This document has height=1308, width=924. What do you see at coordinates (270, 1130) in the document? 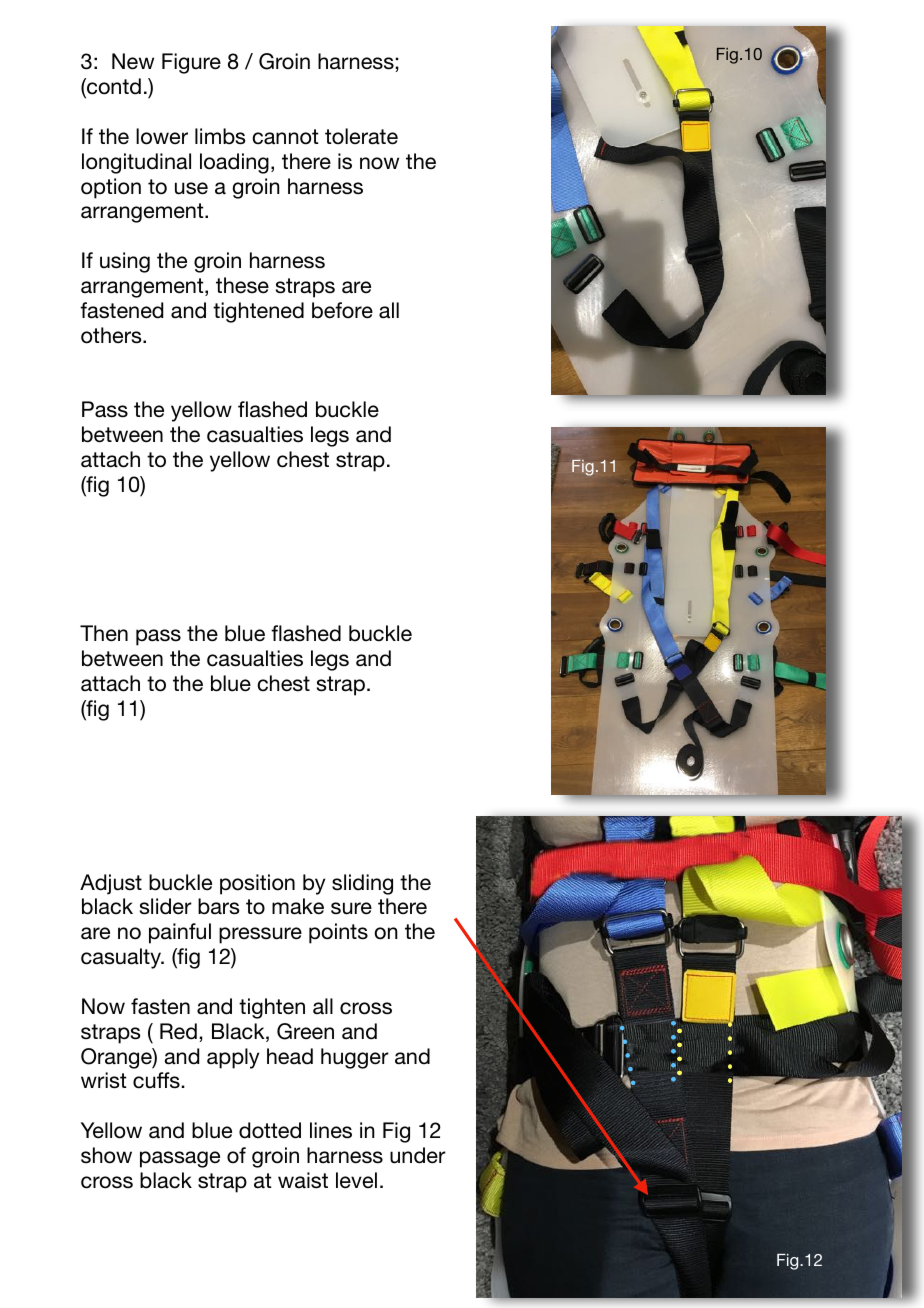
I see `dotted` at bounding box center [270, 1130].
